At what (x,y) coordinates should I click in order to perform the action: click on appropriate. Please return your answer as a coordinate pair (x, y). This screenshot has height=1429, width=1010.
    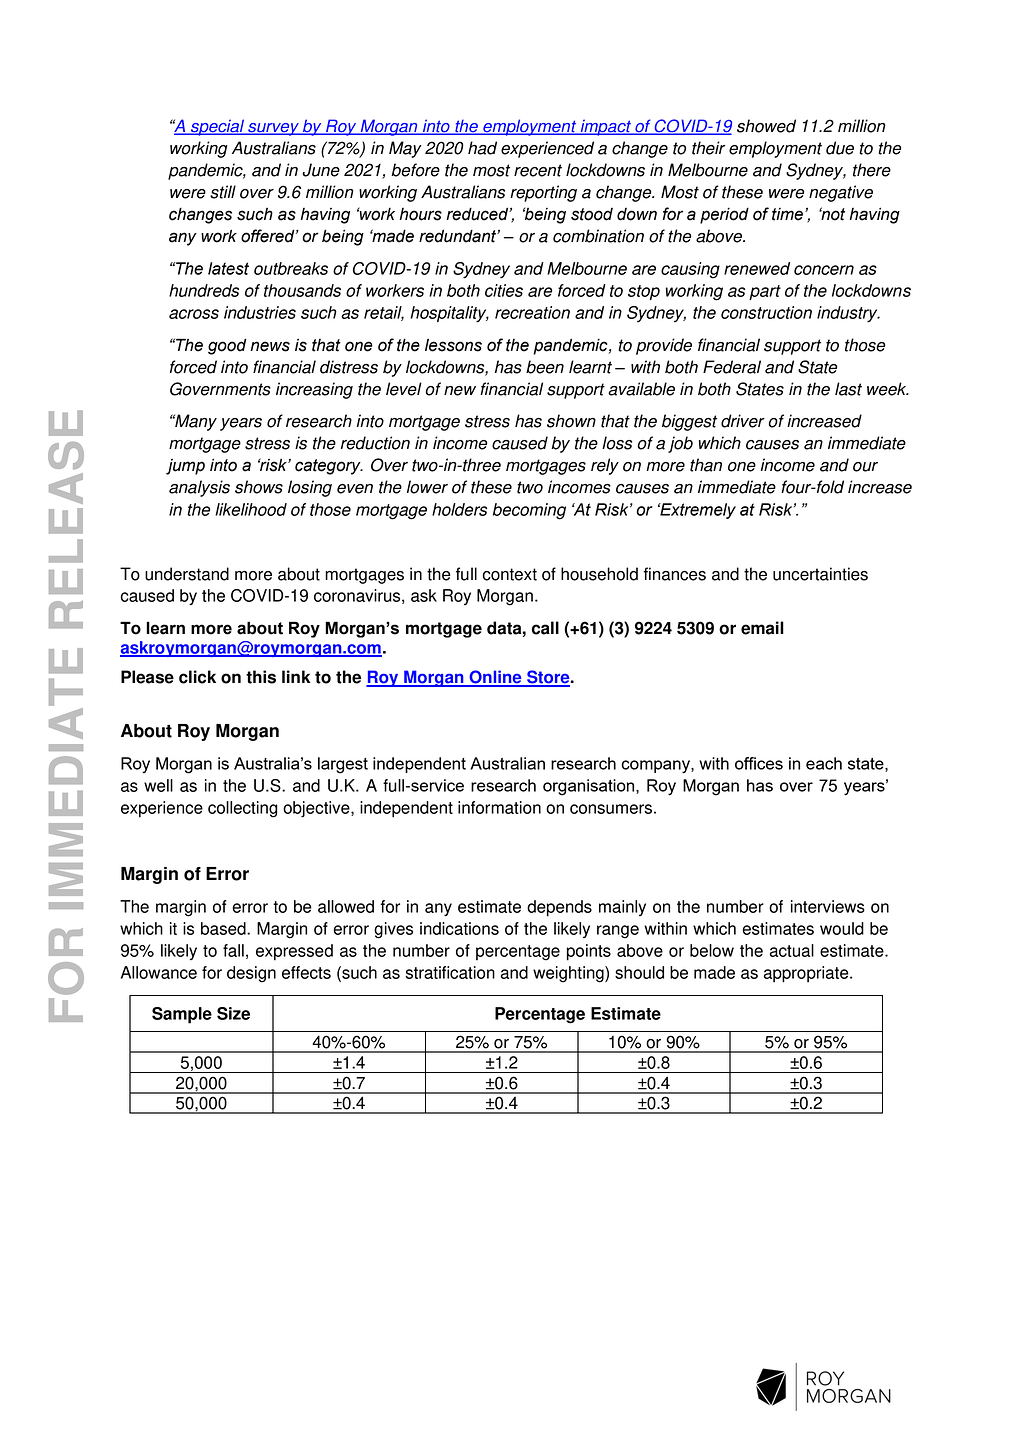
    Looking at the image, I should click on (807, 974).
